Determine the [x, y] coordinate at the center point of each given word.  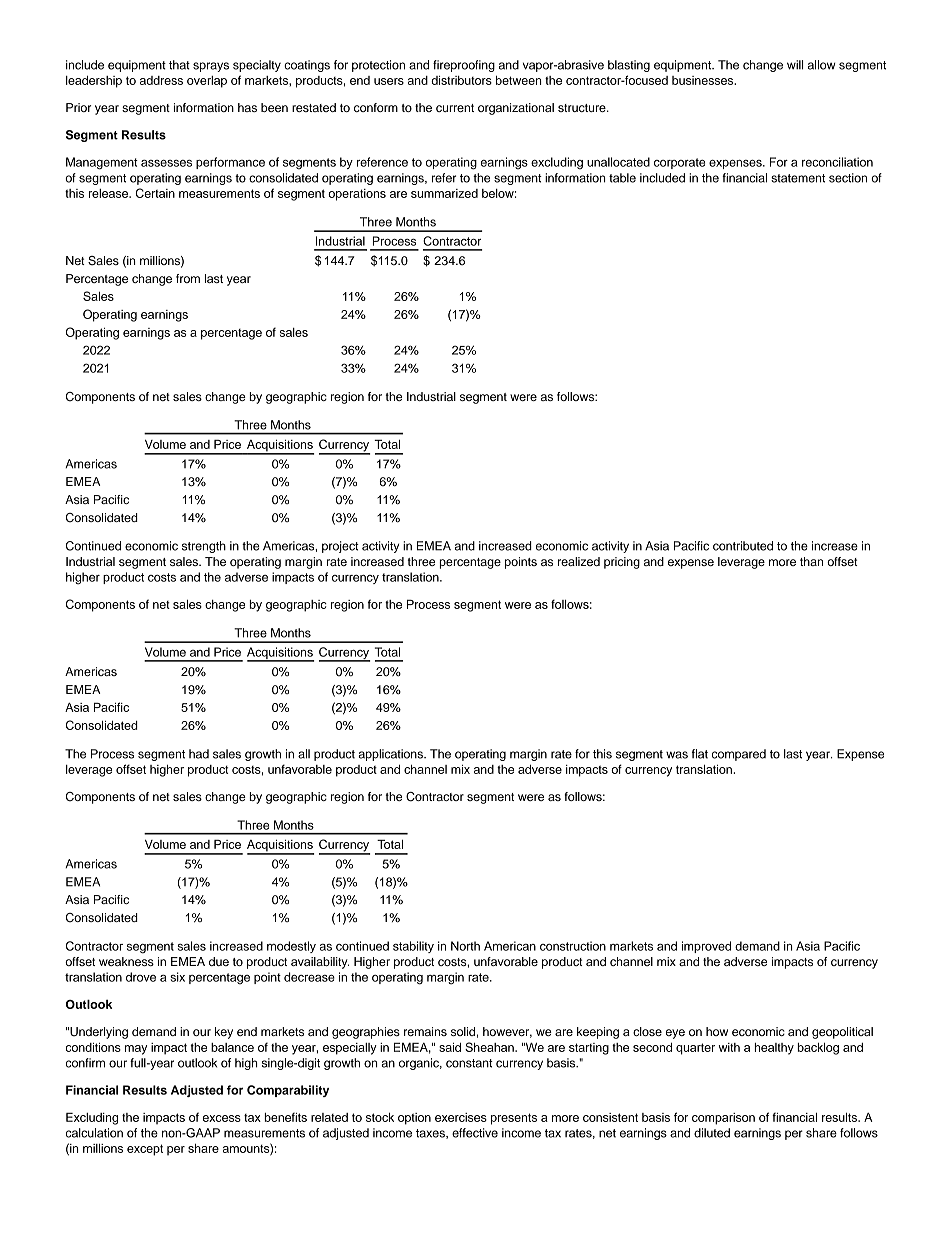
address [161, 80]
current [455, 108]
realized [579, 561]
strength [204, 547]
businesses [704, 80]
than [811, 561]
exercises [461, 1117]
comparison [723, 1119]
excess [222, 1118]
